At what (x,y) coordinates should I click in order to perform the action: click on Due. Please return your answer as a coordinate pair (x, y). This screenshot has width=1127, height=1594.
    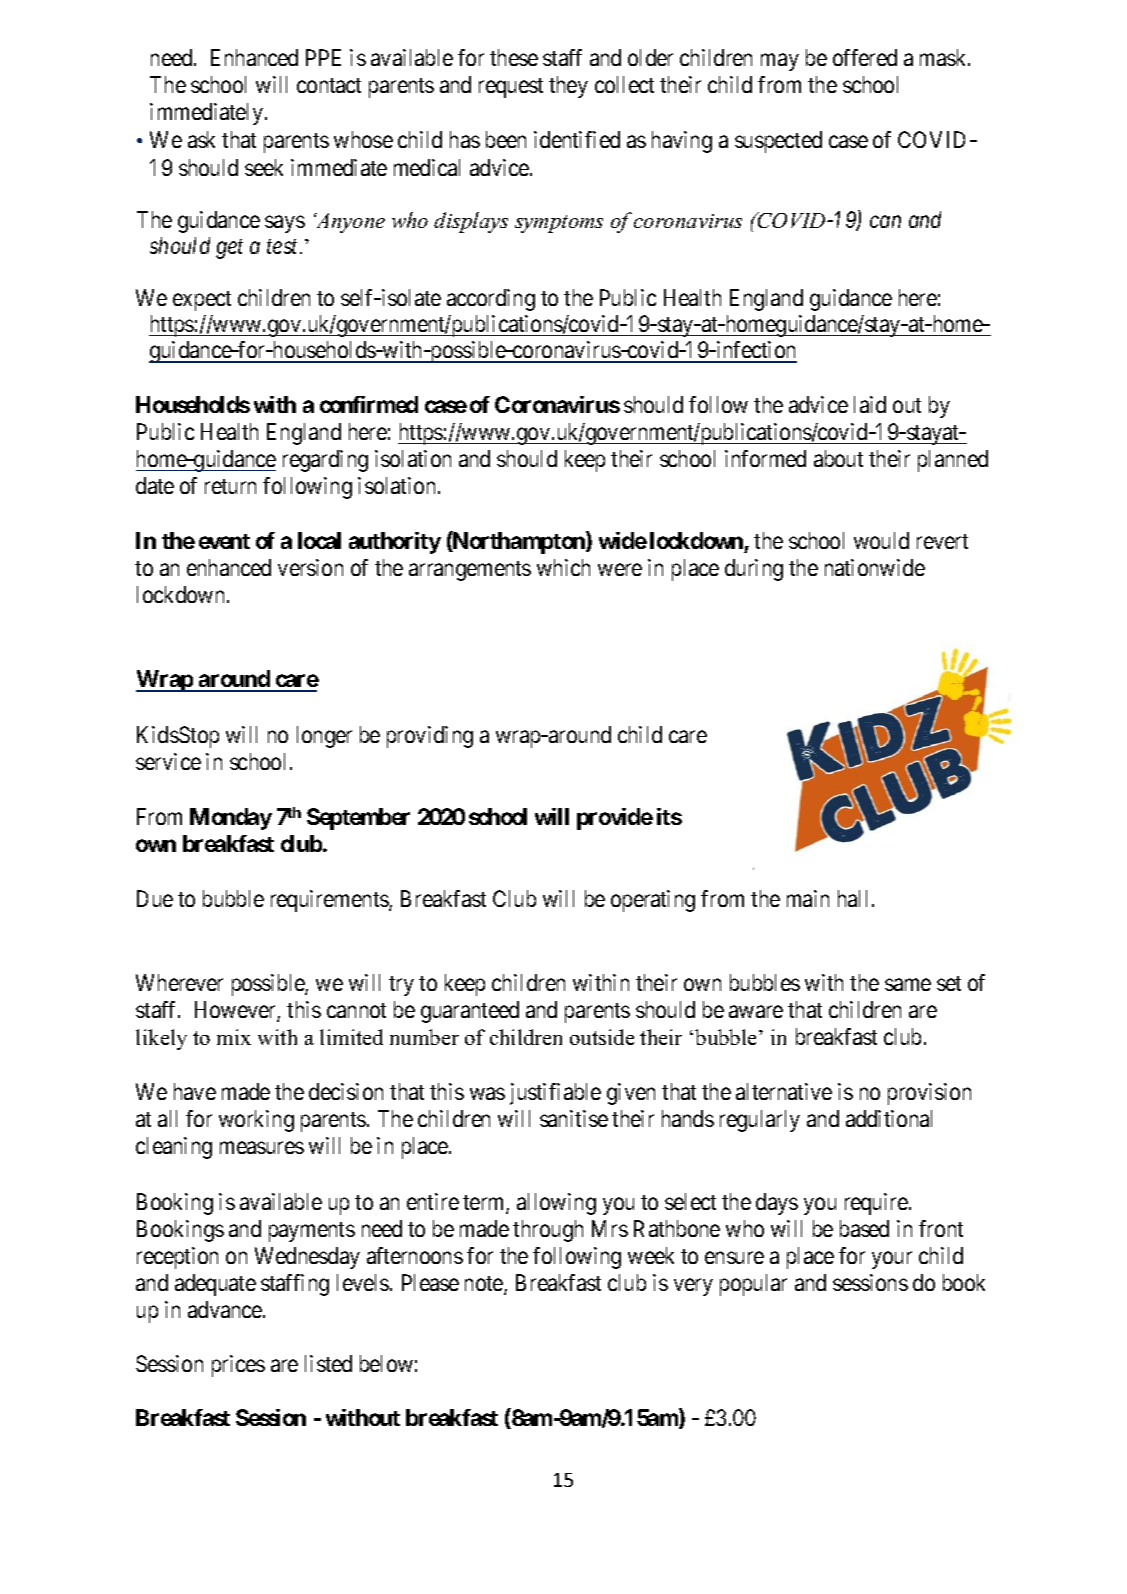
    Looking at the image, I should click on (155, 898).
